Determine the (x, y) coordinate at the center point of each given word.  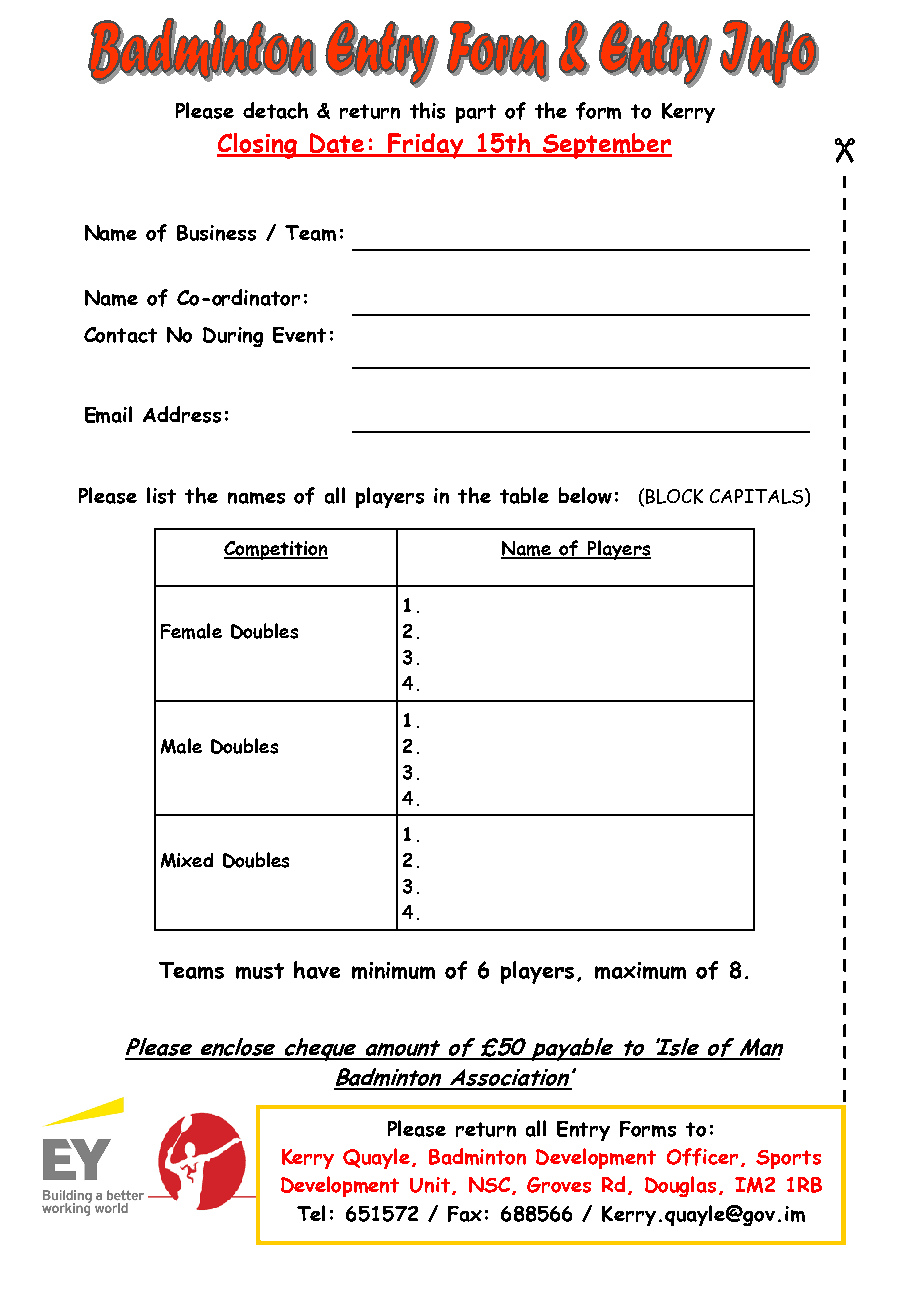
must (260, 971)
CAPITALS (758, 497)
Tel (311, 1213)
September (606, 146)
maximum (640, 970)
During (233, 337)
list (161, 495)
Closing (258, 146)
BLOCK (674, 496)
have (317, 970)
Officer (704, 1157)
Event (299, 335)
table (524, 495)
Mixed (187, 860)
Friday (426, 146)
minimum (393, 970)
